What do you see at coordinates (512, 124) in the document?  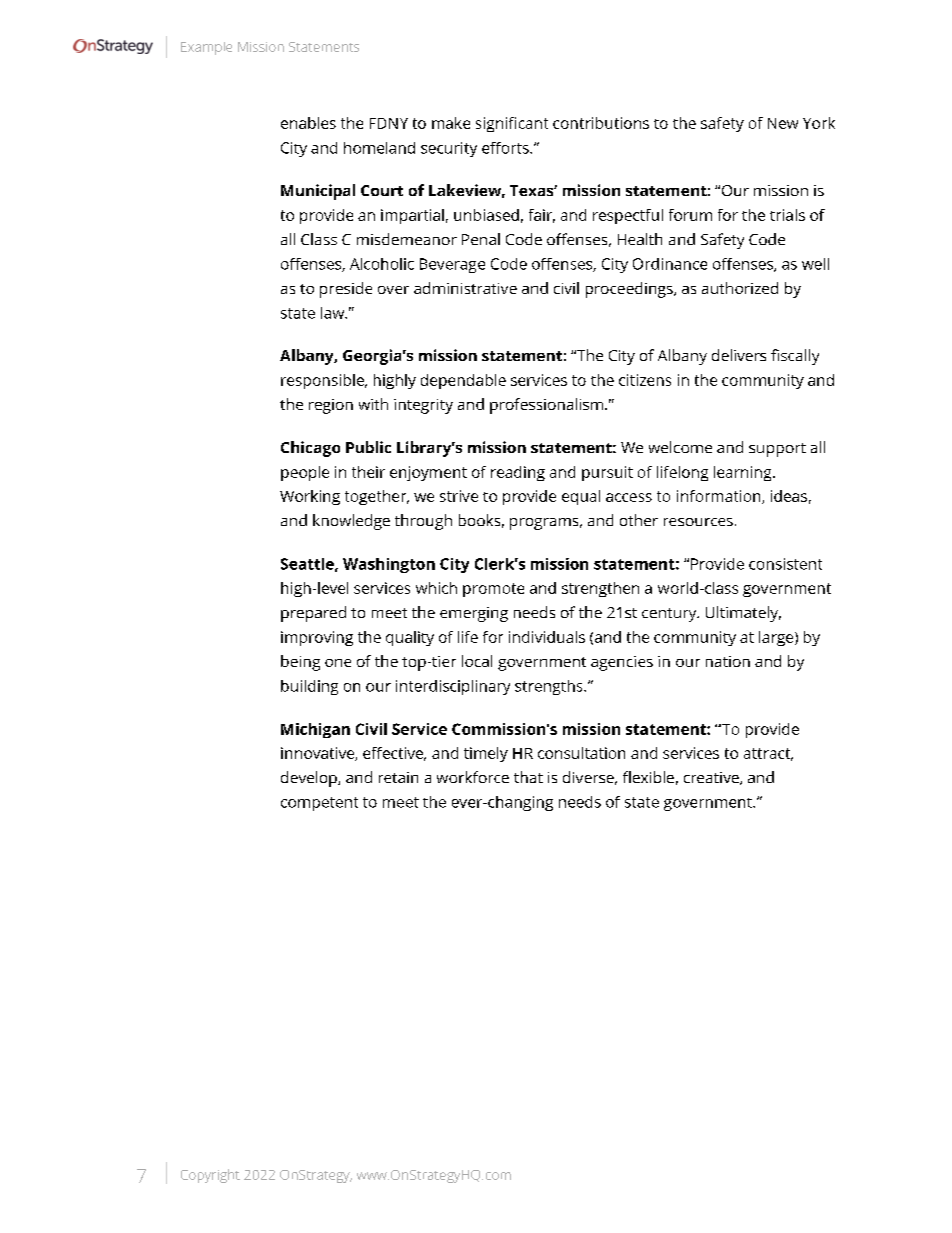 I see `significant` at bounding box center [512, 124].
